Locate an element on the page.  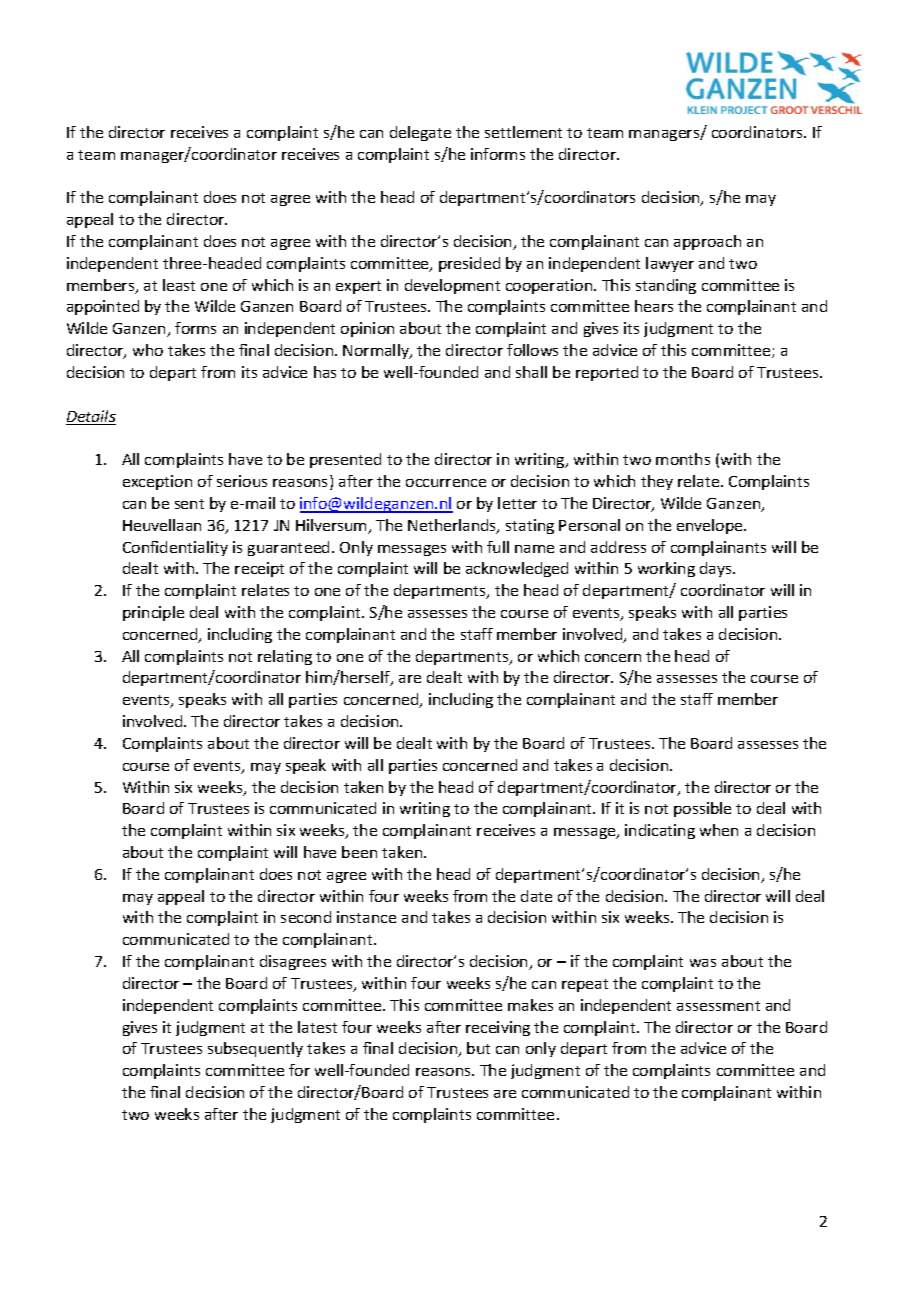
least is located at coordinates (179, 285).
